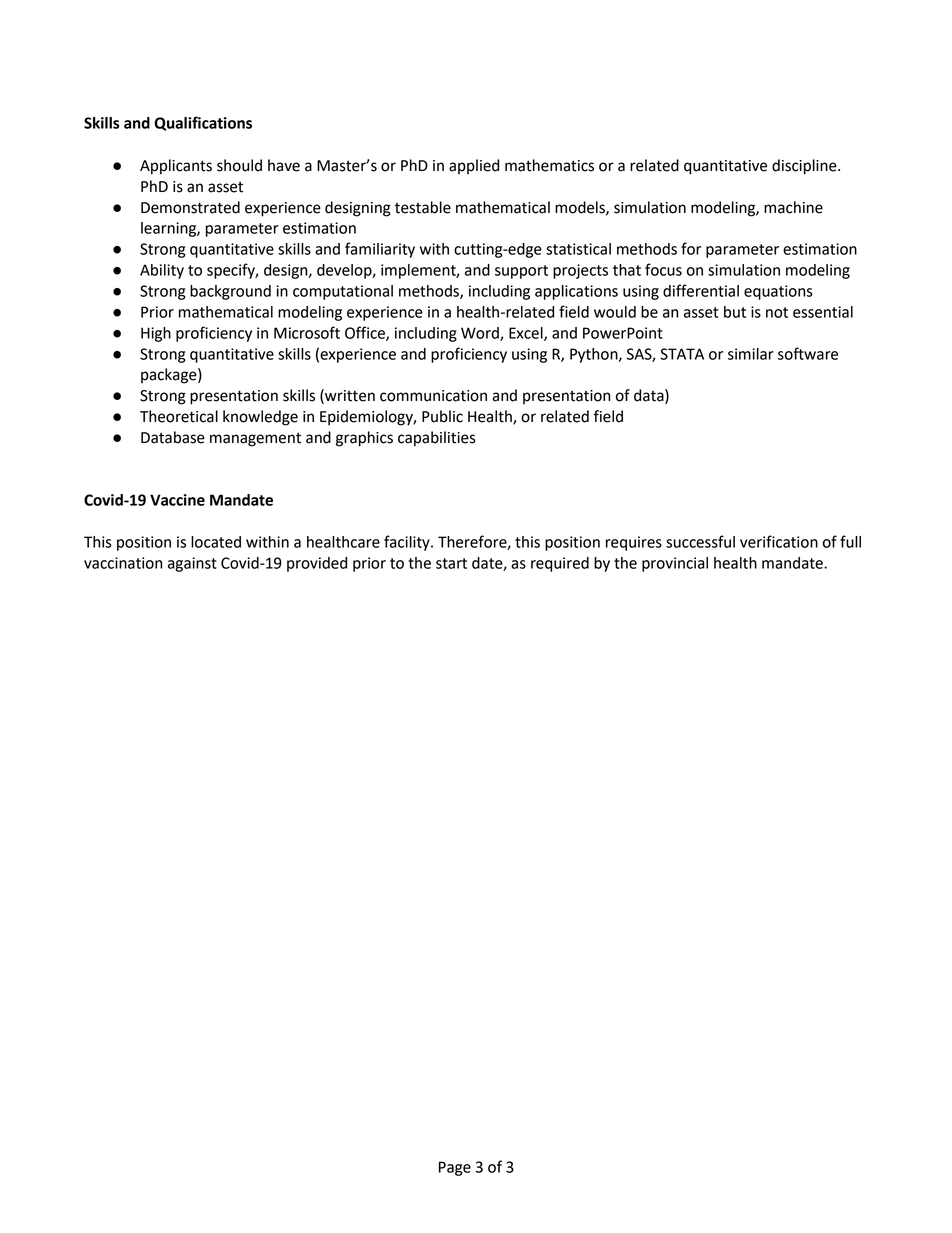  What do you see at coordinates (451, 563) in the page?
I see `start` at bounding box center [451, 563].
